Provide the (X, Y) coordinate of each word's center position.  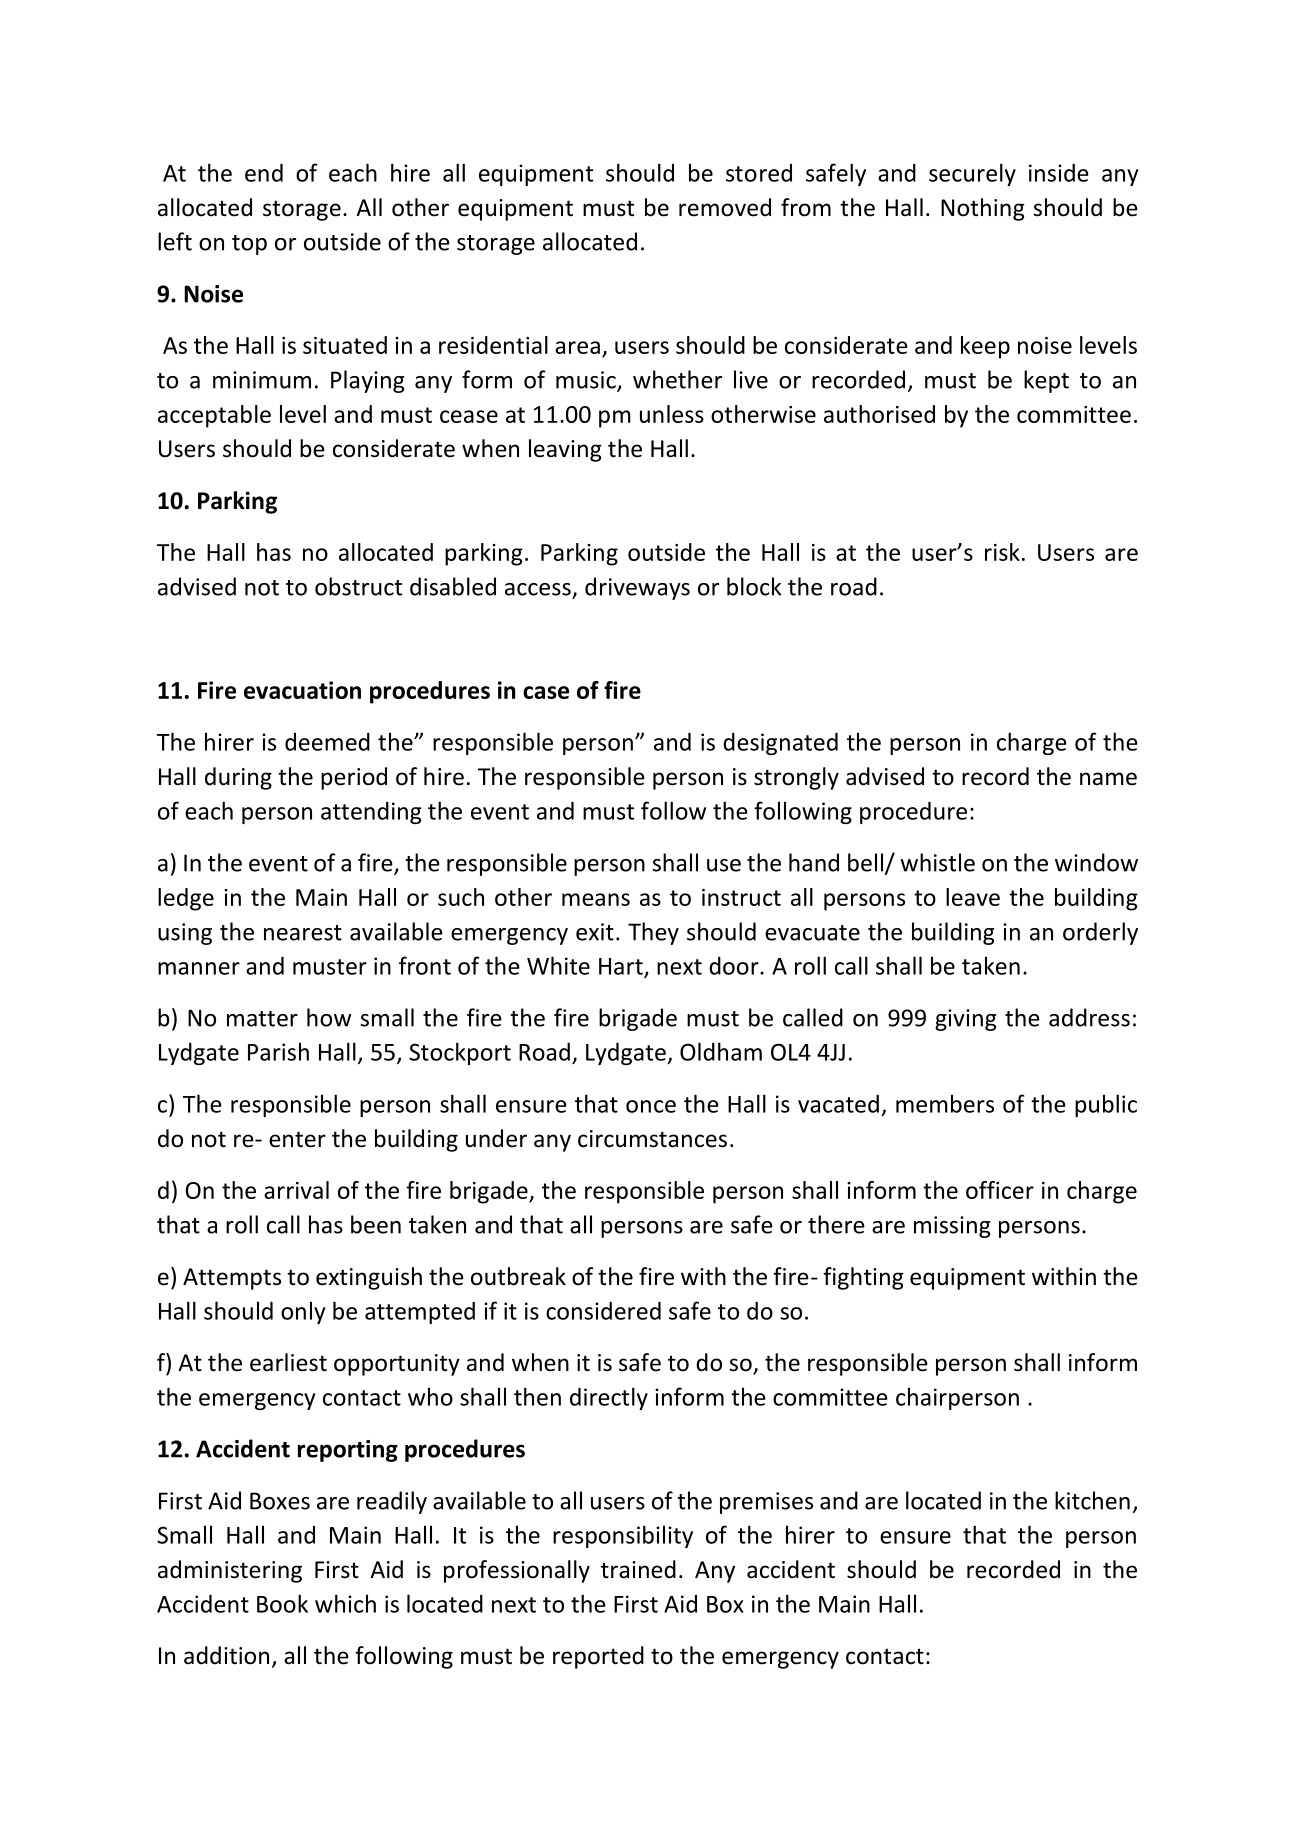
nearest (303, 933)
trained (638, 1569)
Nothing (983, 209)
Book (282, 1603)
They (653, 933)
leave (973, 897)
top (249, 245)
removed (725, 207)
